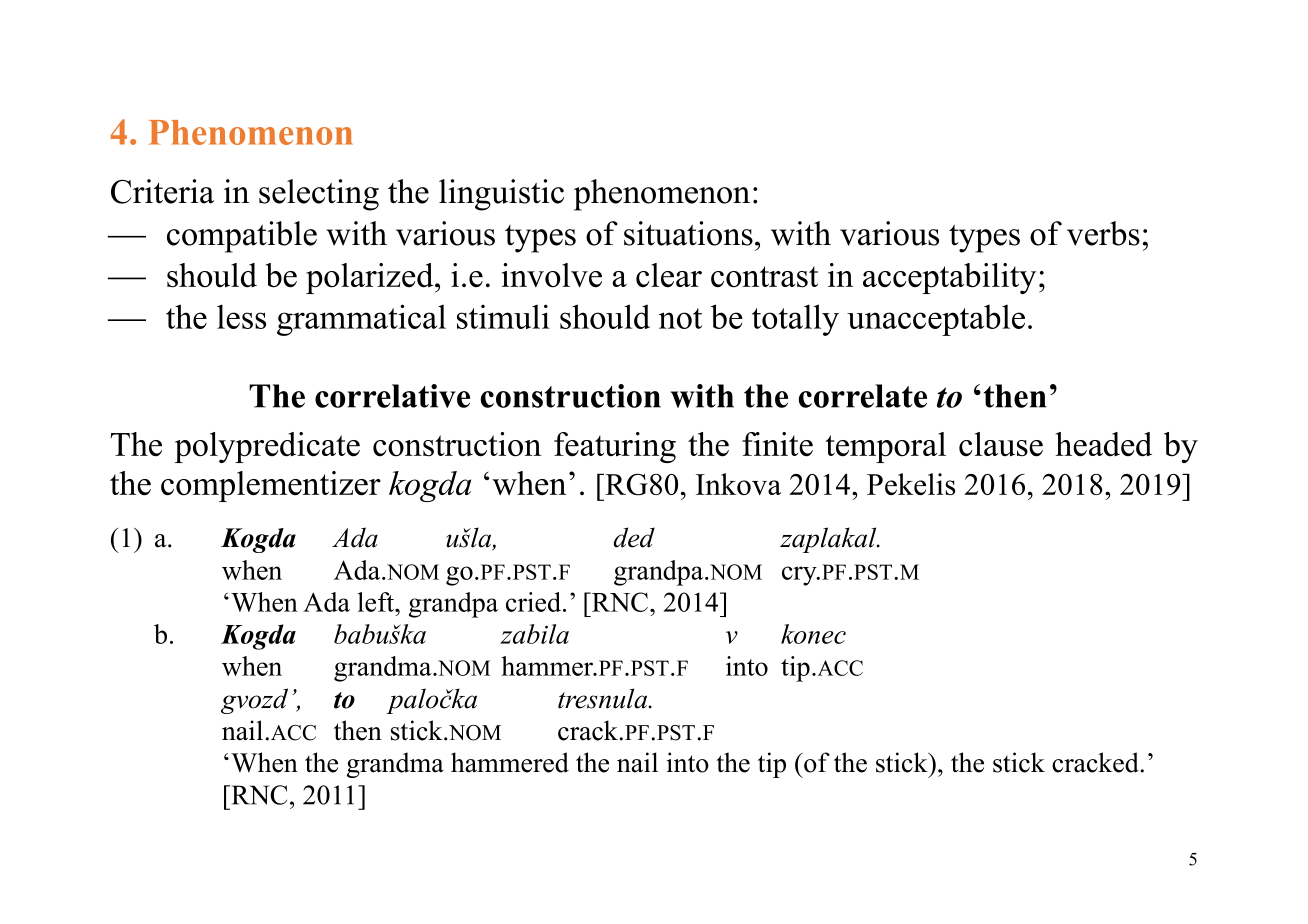 The height and width of the document is (924, 1308). I want to click on not, so click(680, 318).
